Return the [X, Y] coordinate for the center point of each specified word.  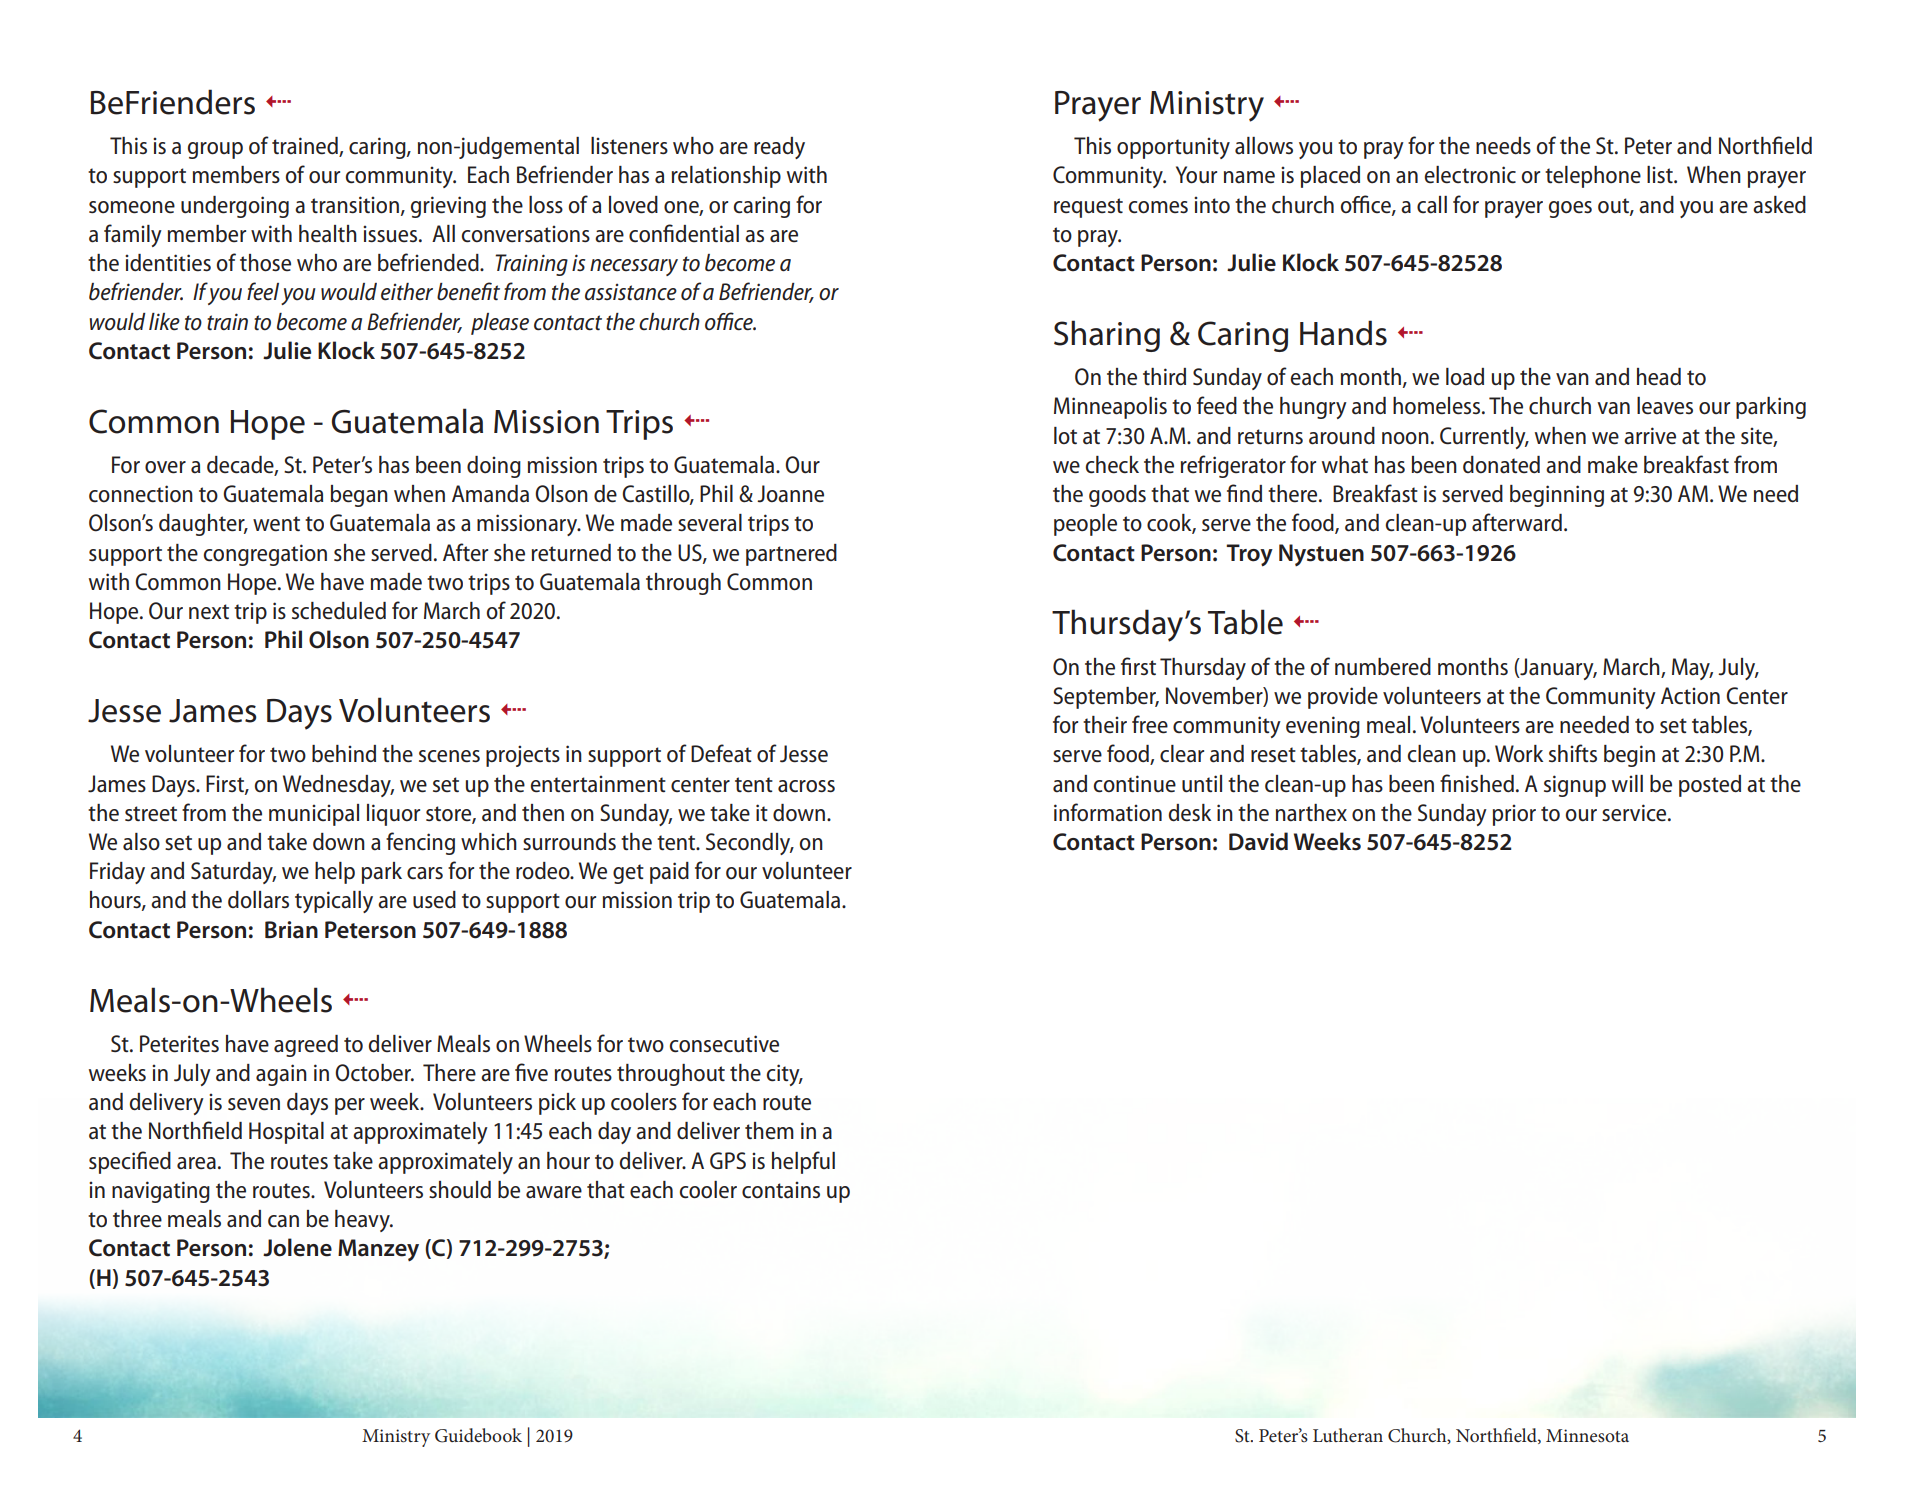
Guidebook [478, 1435]
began [359, 496]
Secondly [749, 844]
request [1088, 208]
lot [1065, 436]
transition [355, 205]
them [769, 1131]
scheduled [339, 611]
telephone [1593, 177]
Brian [291, 930]
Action [1690, 696]
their [1105, 725]
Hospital [286, 1133]
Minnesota [1587, 1435]
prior [1514, 815]
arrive [1650, 436]
